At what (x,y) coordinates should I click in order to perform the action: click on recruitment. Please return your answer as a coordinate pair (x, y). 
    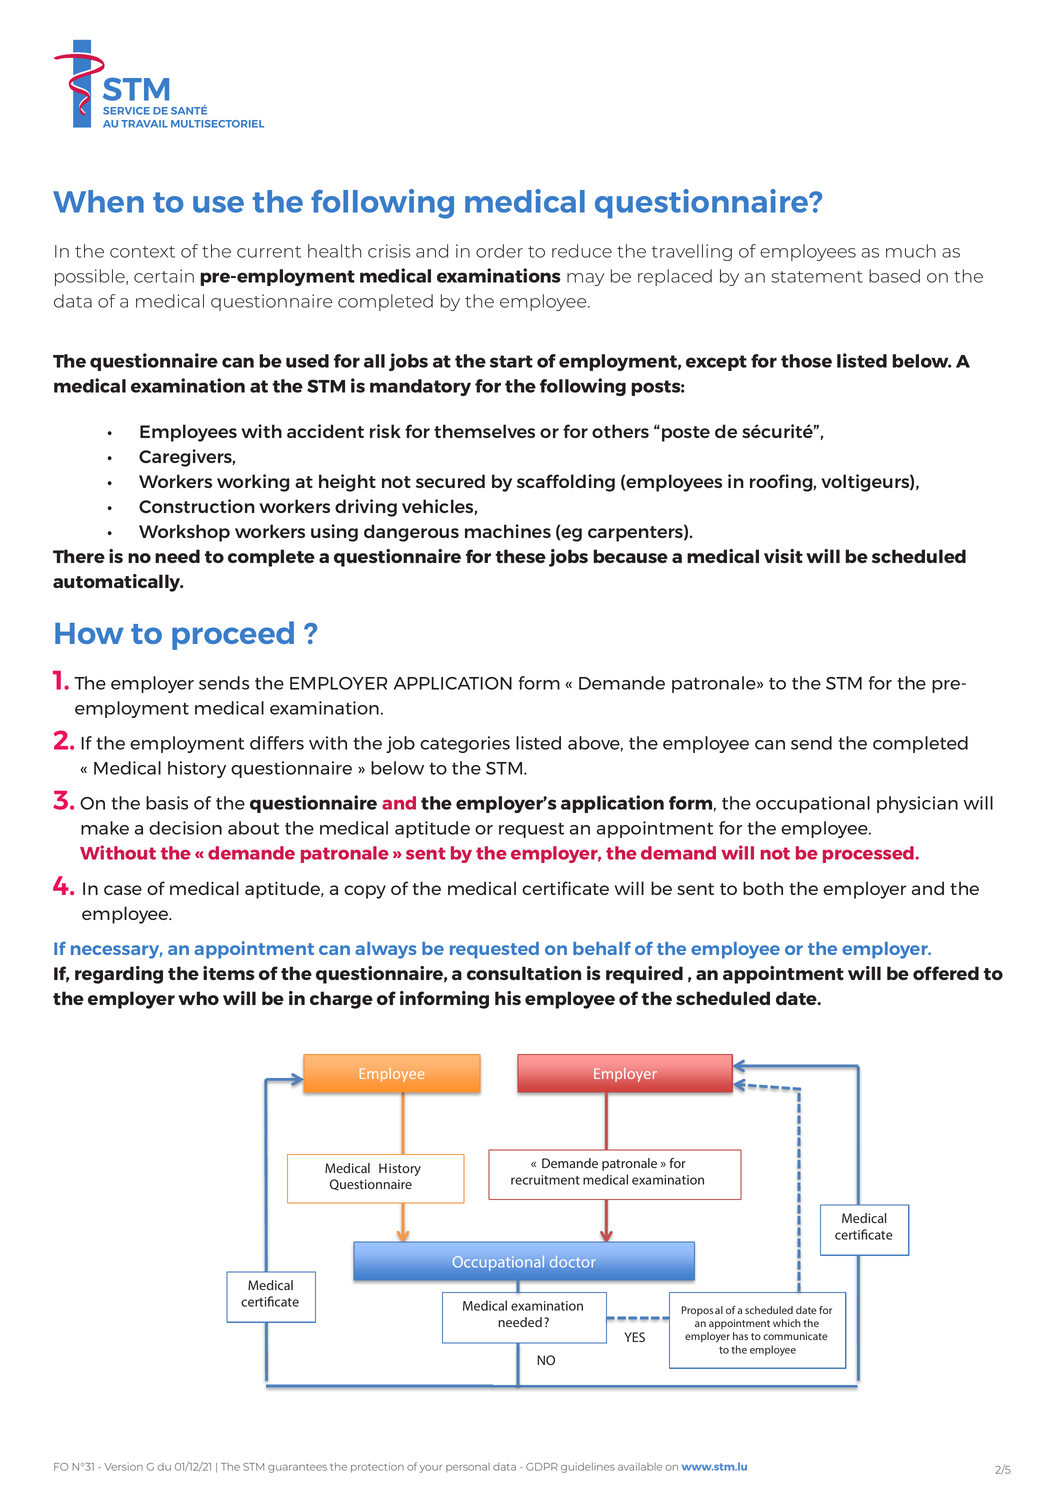
    Looking at the image, I should click on (545, 1180).
